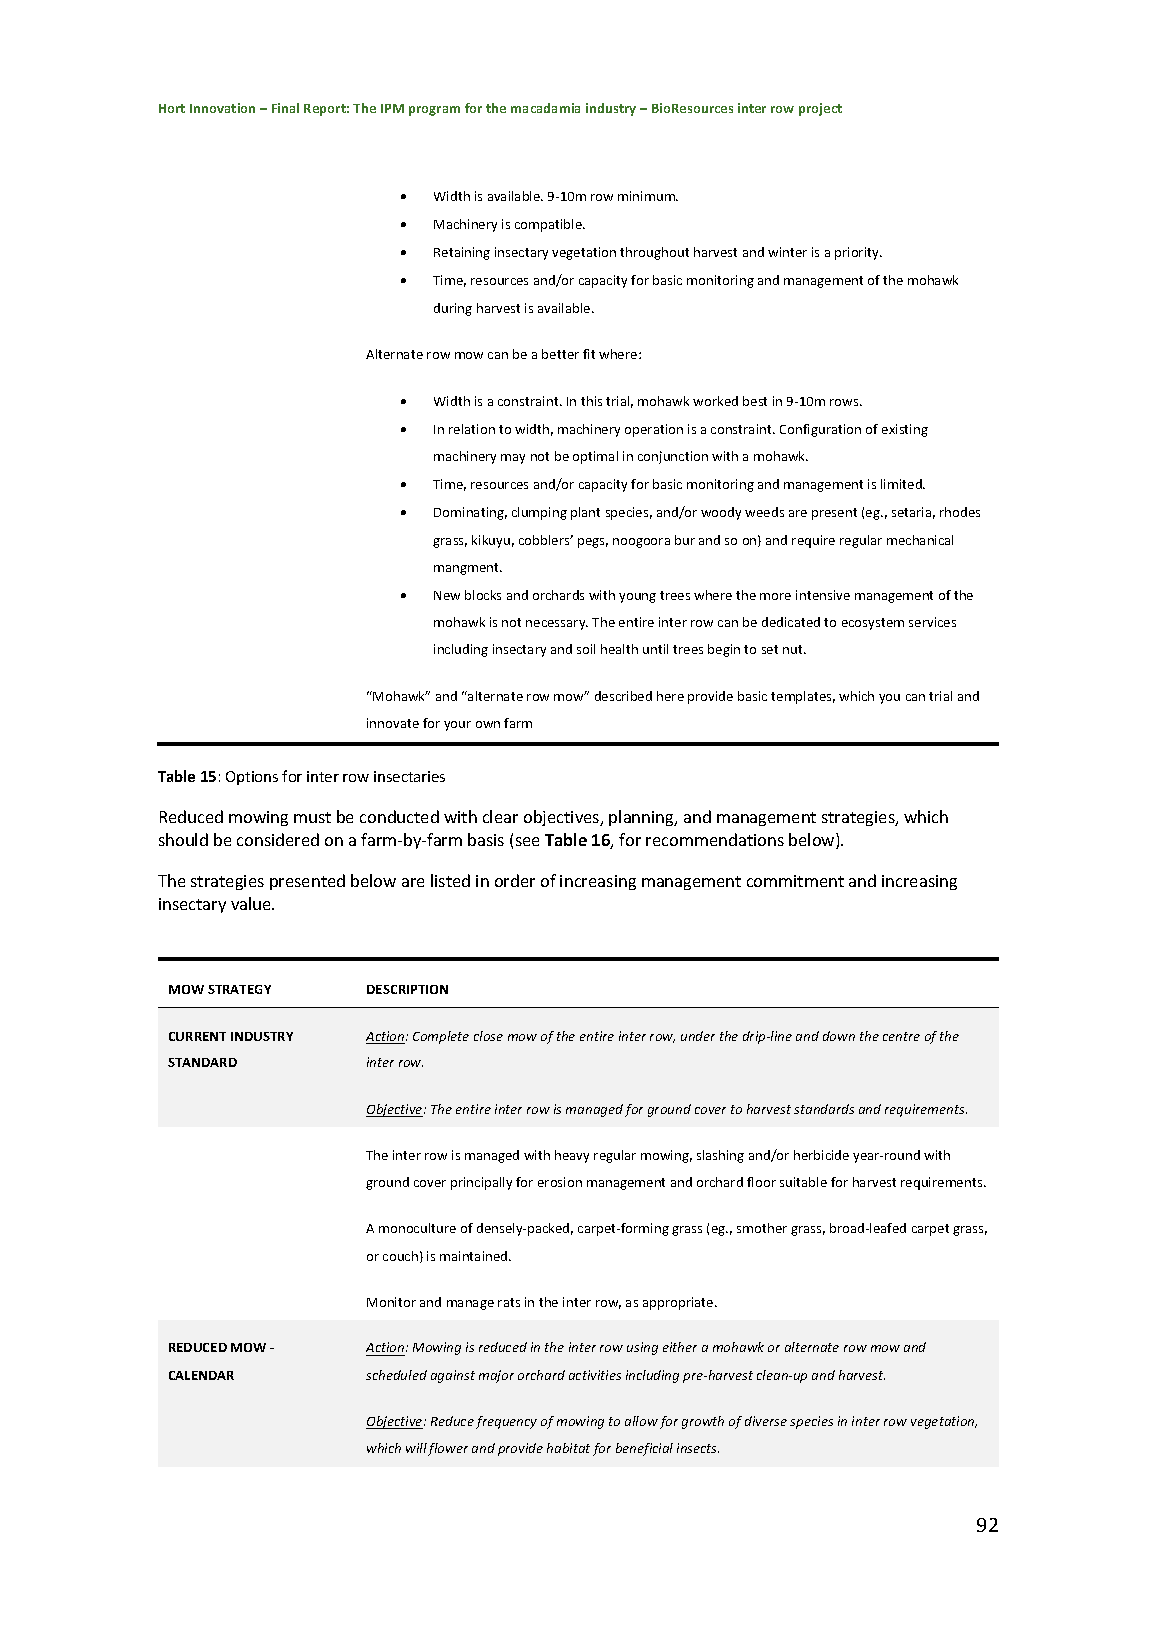 Image resolution: width=1158 pixels, height=1638 pixels. Describe the element at coordinates (396, 1375) in the page. I see `scheduled` at that location.
